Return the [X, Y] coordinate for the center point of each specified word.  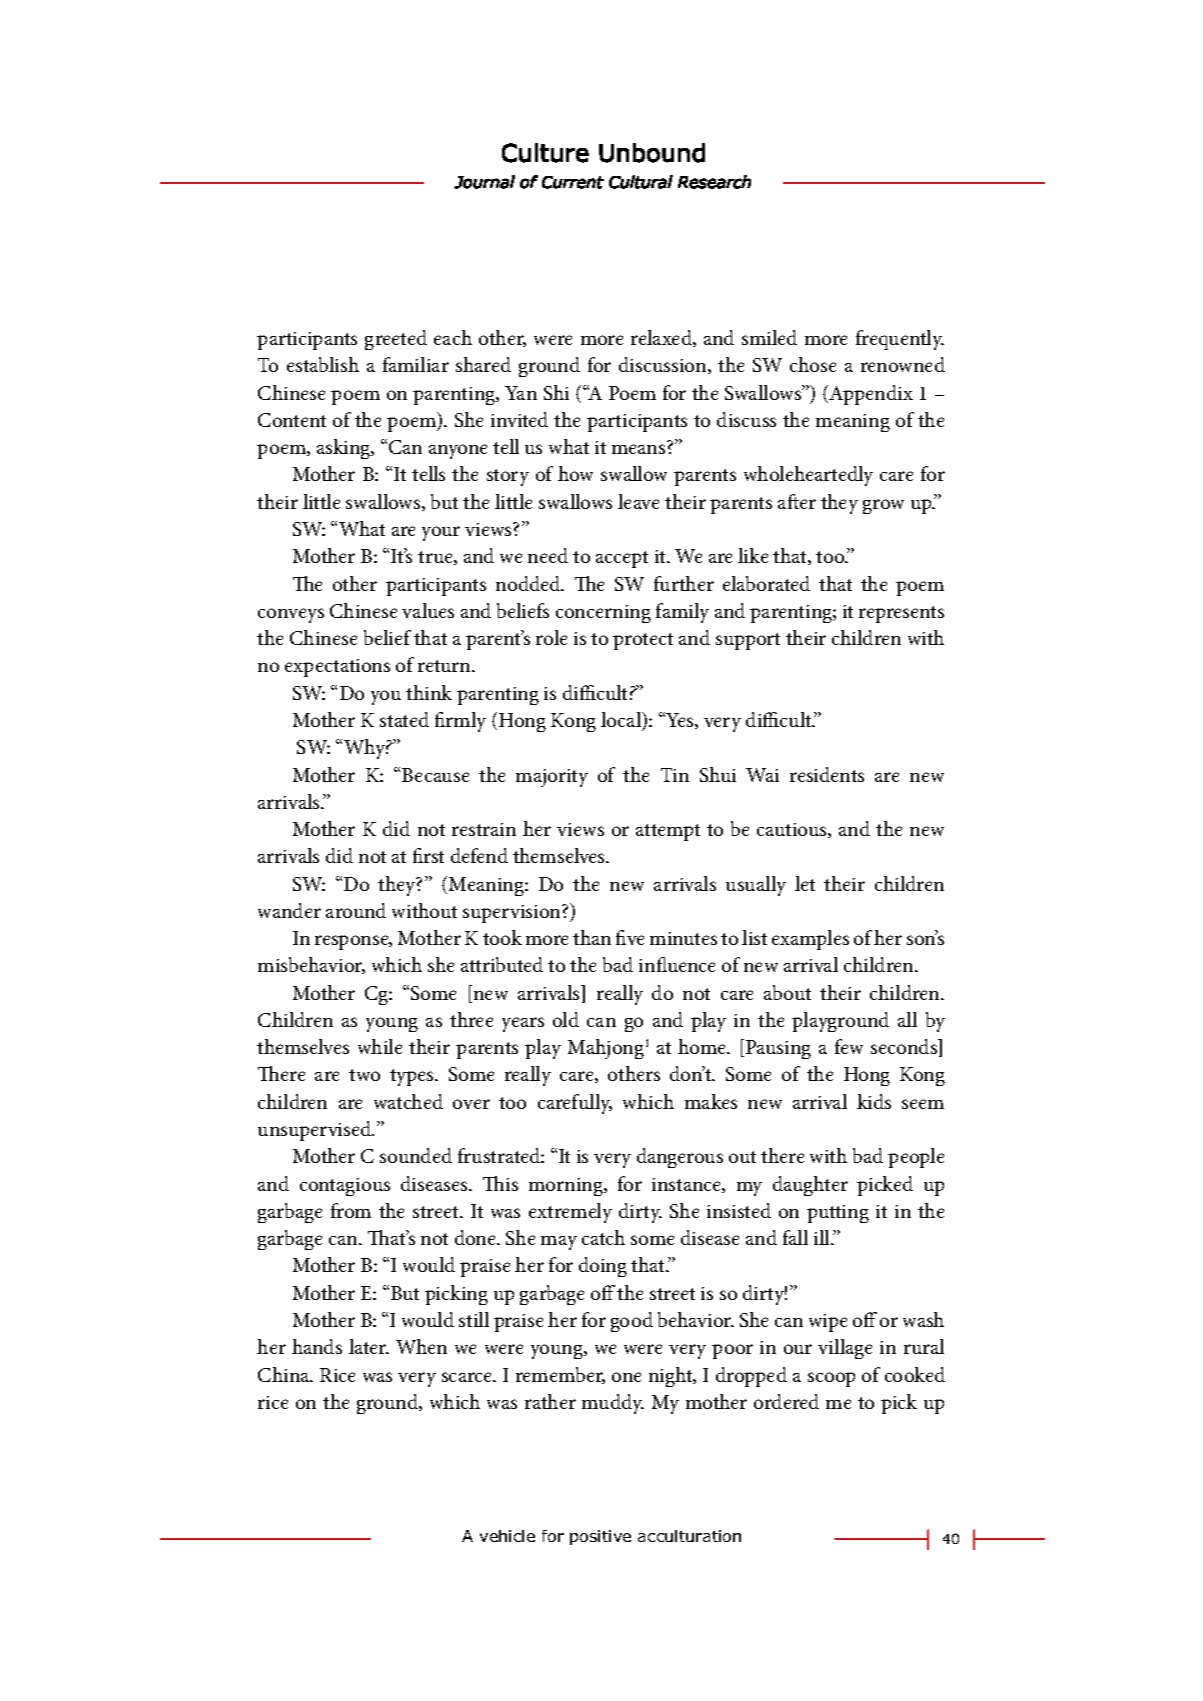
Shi [556, 392]
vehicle [507, 1536]
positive [600, 1537]
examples [810, 940]
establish [323, 364]
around [356, 910]
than [592, 937]
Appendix [871, 395]
